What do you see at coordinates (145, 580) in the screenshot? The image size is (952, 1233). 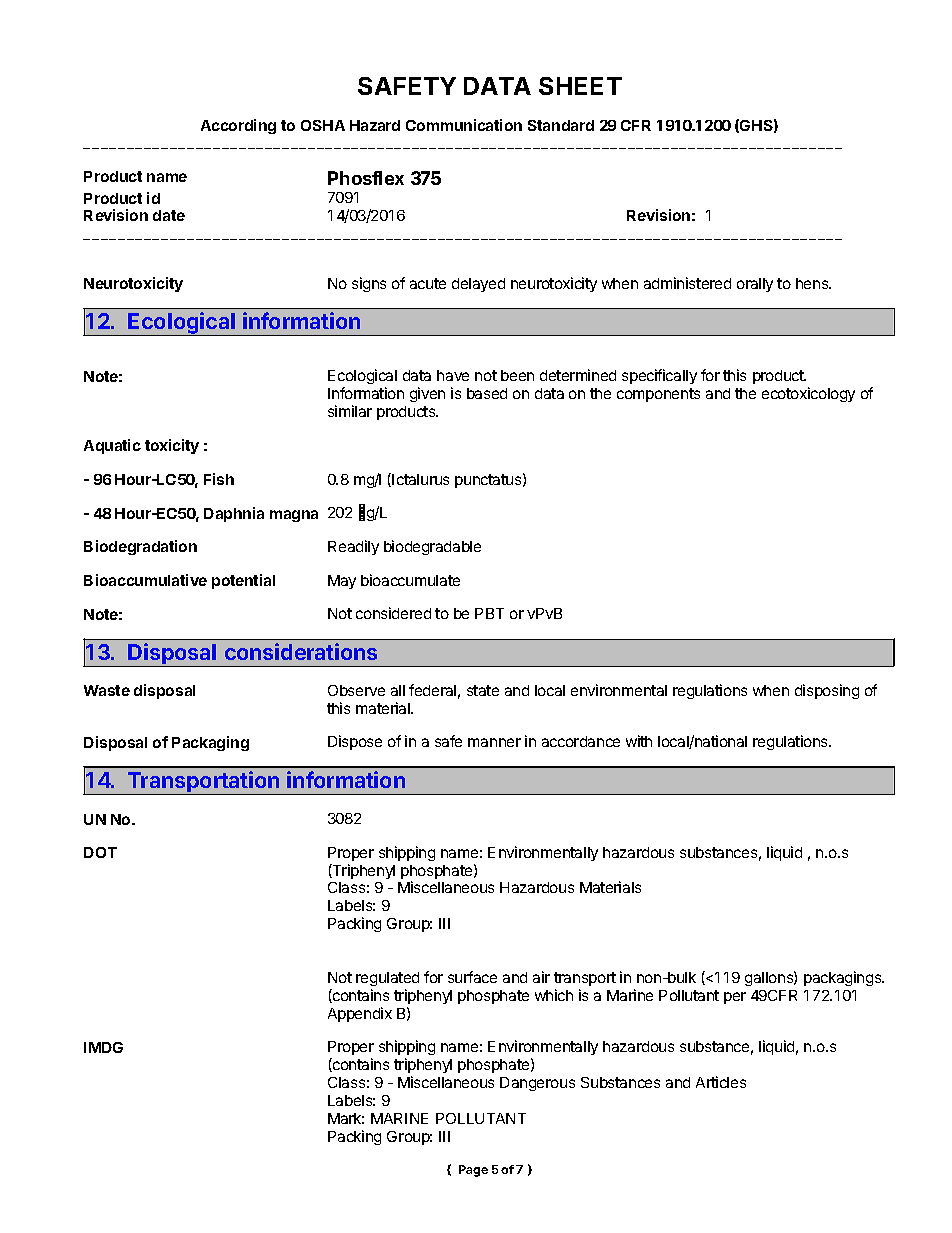 I see `Bioaccumulative` at bounding box center [145, 580].
